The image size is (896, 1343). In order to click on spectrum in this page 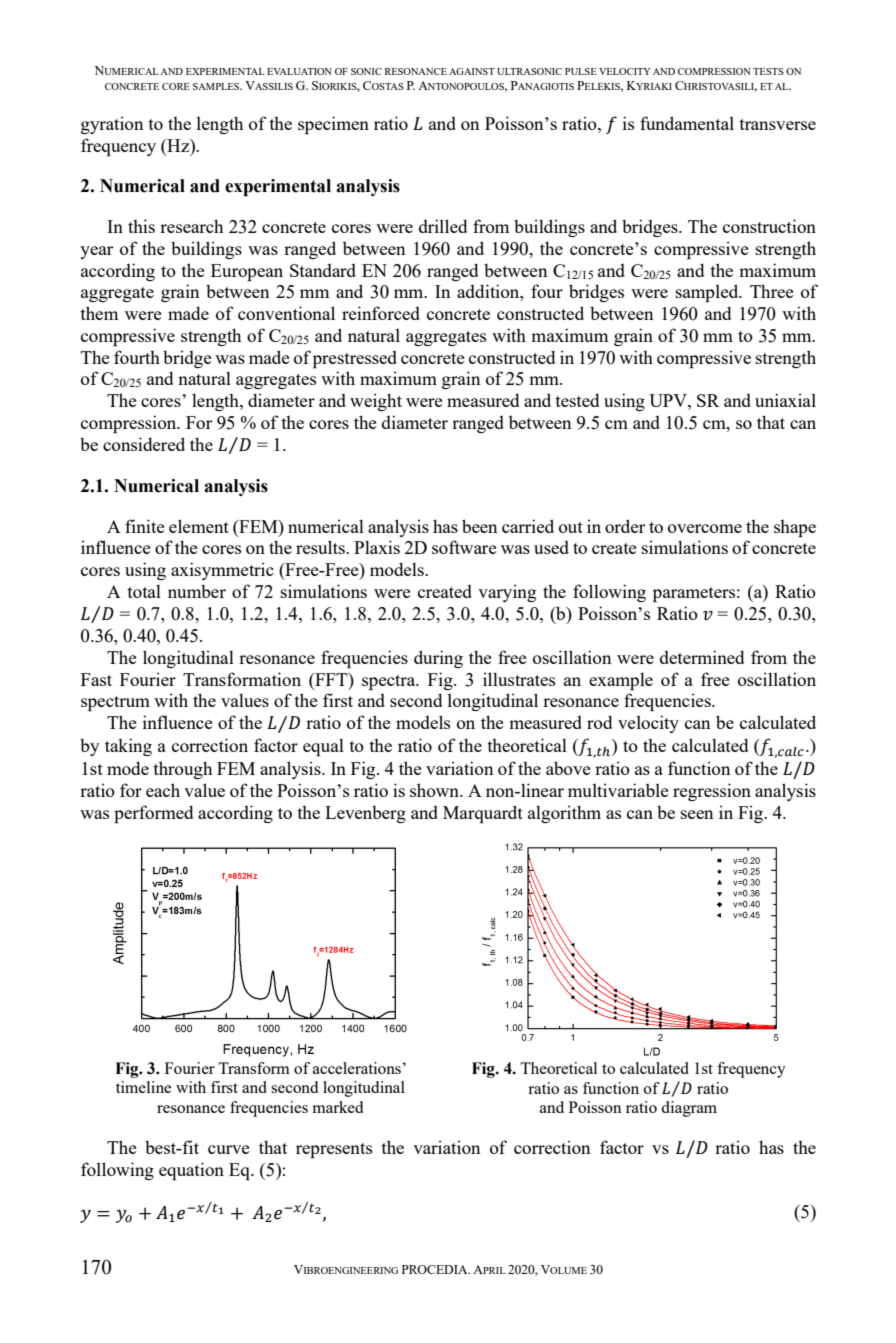, I will do `click(115, 703)`.
